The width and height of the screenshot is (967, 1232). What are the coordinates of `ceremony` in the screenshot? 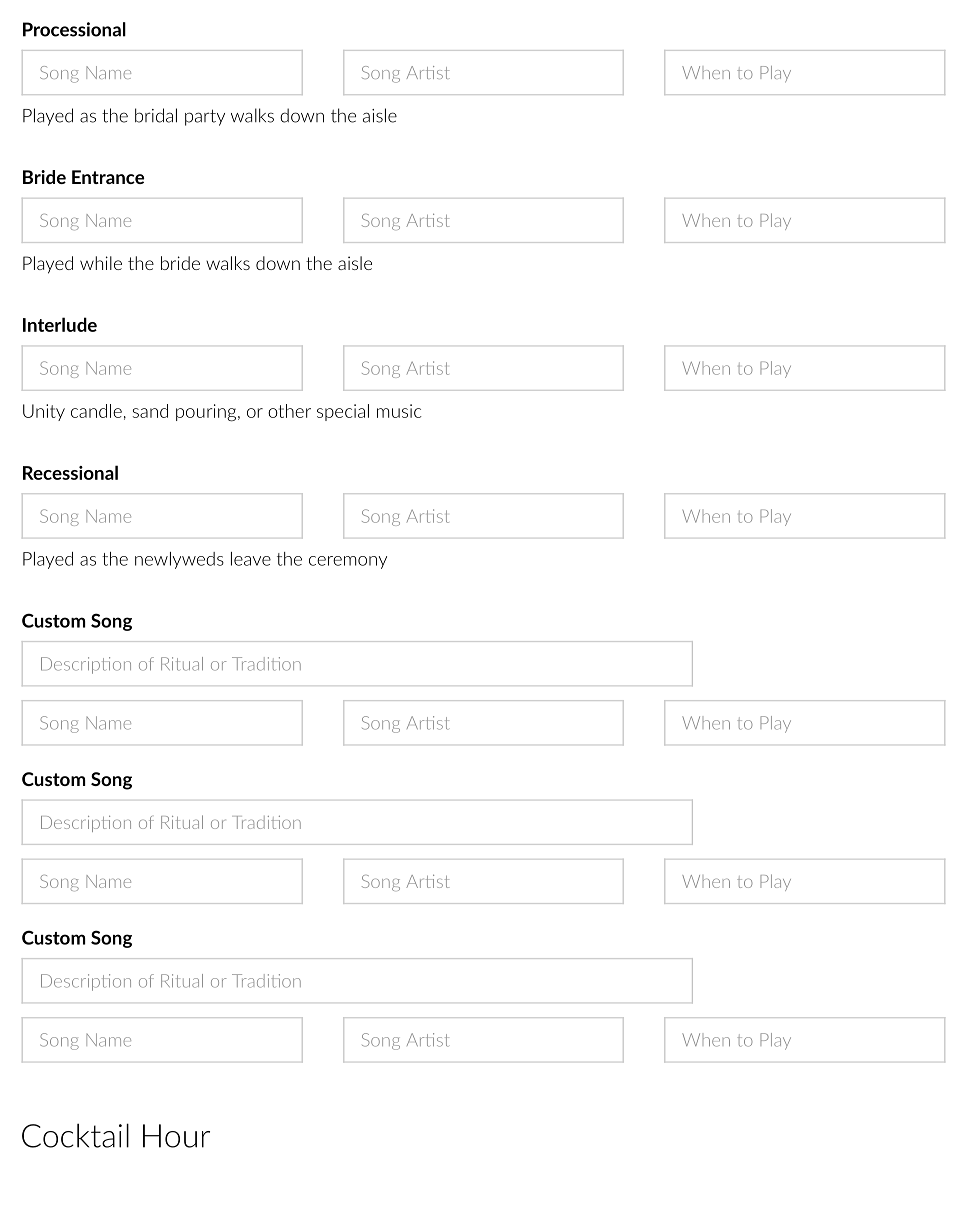 It's located at (348, 562).
